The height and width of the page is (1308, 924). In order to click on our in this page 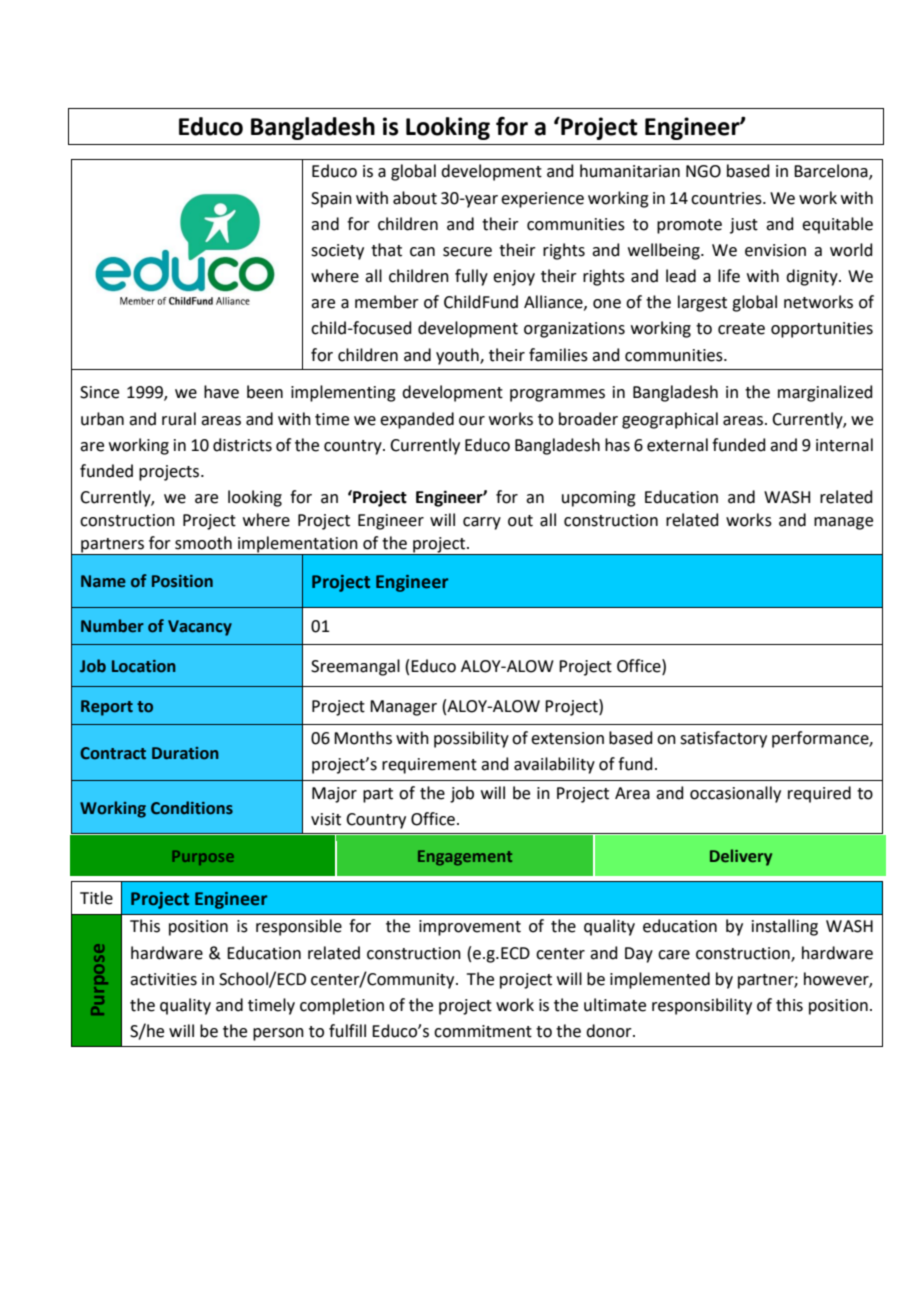, I will do `click(472, 421)`.
